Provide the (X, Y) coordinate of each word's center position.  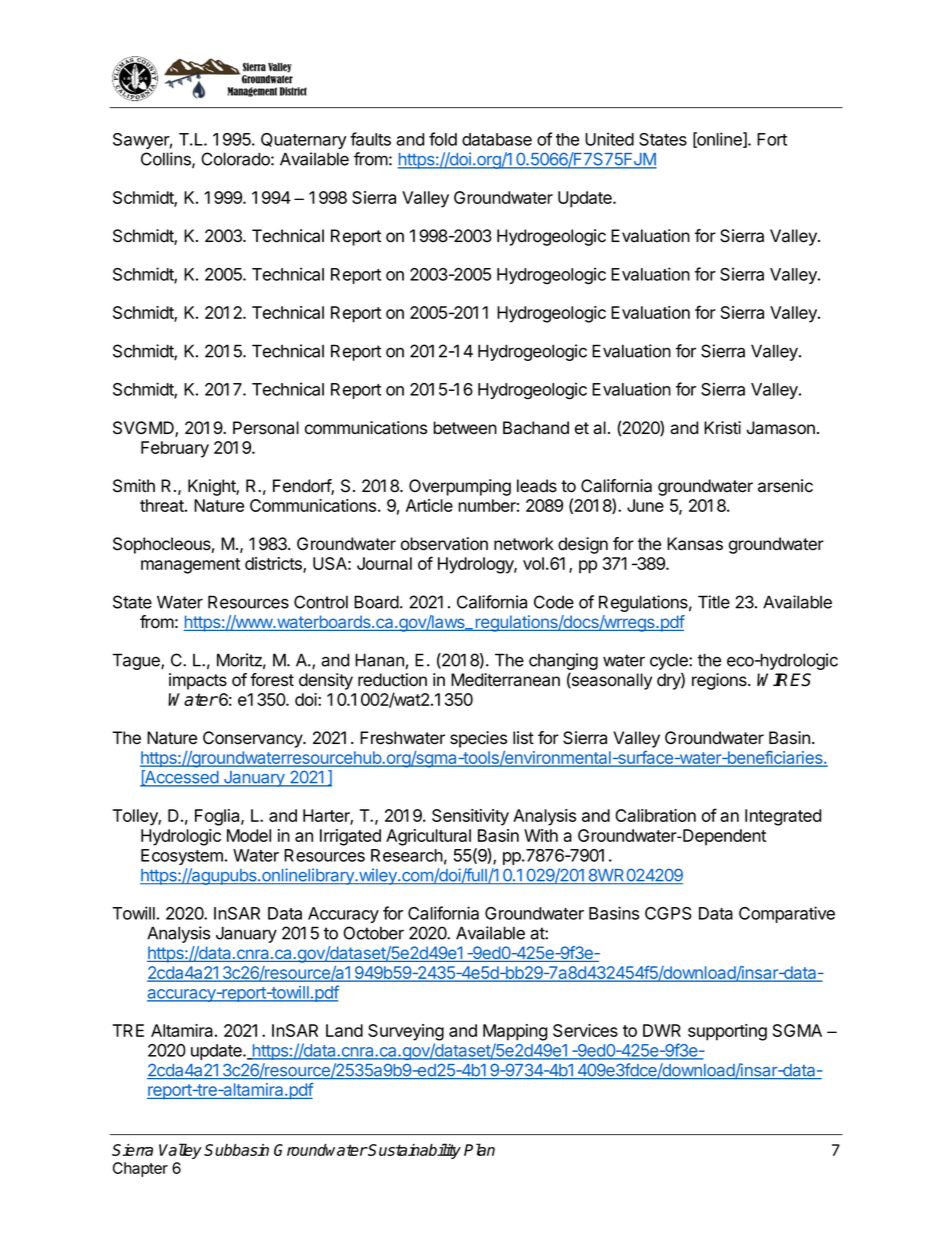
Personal (266, 428)
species (478, 739)
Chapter (140, 1169)
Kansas (695, 544)
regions (720, 681)
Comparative (787, 914)
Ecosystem (182, 857)
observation (444, 544)
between (465, 428)
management (190, 566)
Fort (772, 139)
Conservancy (253, 739)
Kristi (722, 428)
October (373, 933)
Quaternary (304, 141)
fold (443, 139)
